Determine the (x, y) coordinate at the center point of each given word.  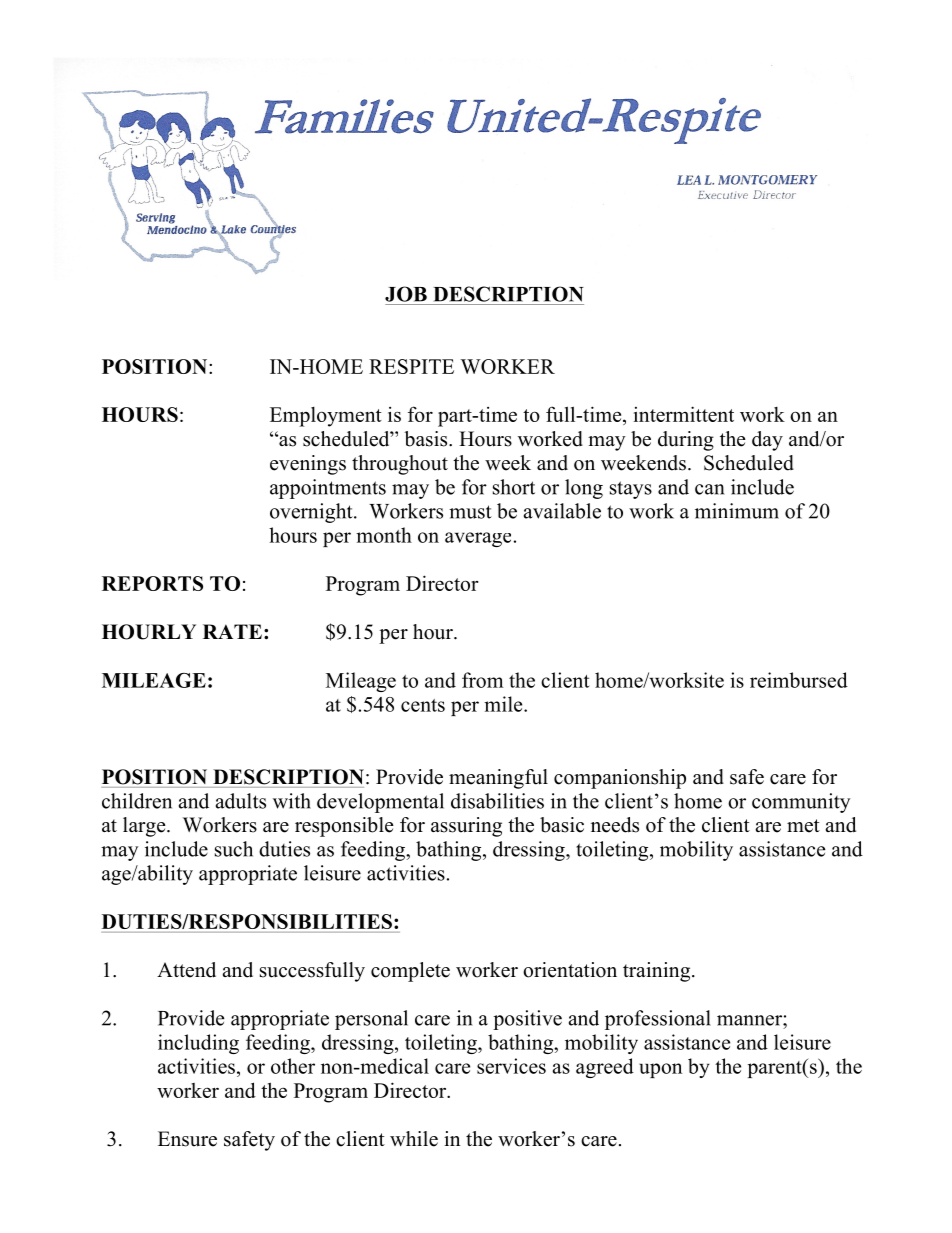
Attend (186, 970)
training (658, 972)
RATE (232, 631)
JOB (406, 294)
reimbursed (799, 680)
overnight (312, 513)
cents (423, 705)
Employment (326, 417)
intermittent (684, 414)
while (414, 1139)
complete (410, 972)
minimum (737, 511)
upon (660, 1070)
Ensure (187, 1139)
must (470, 512)
